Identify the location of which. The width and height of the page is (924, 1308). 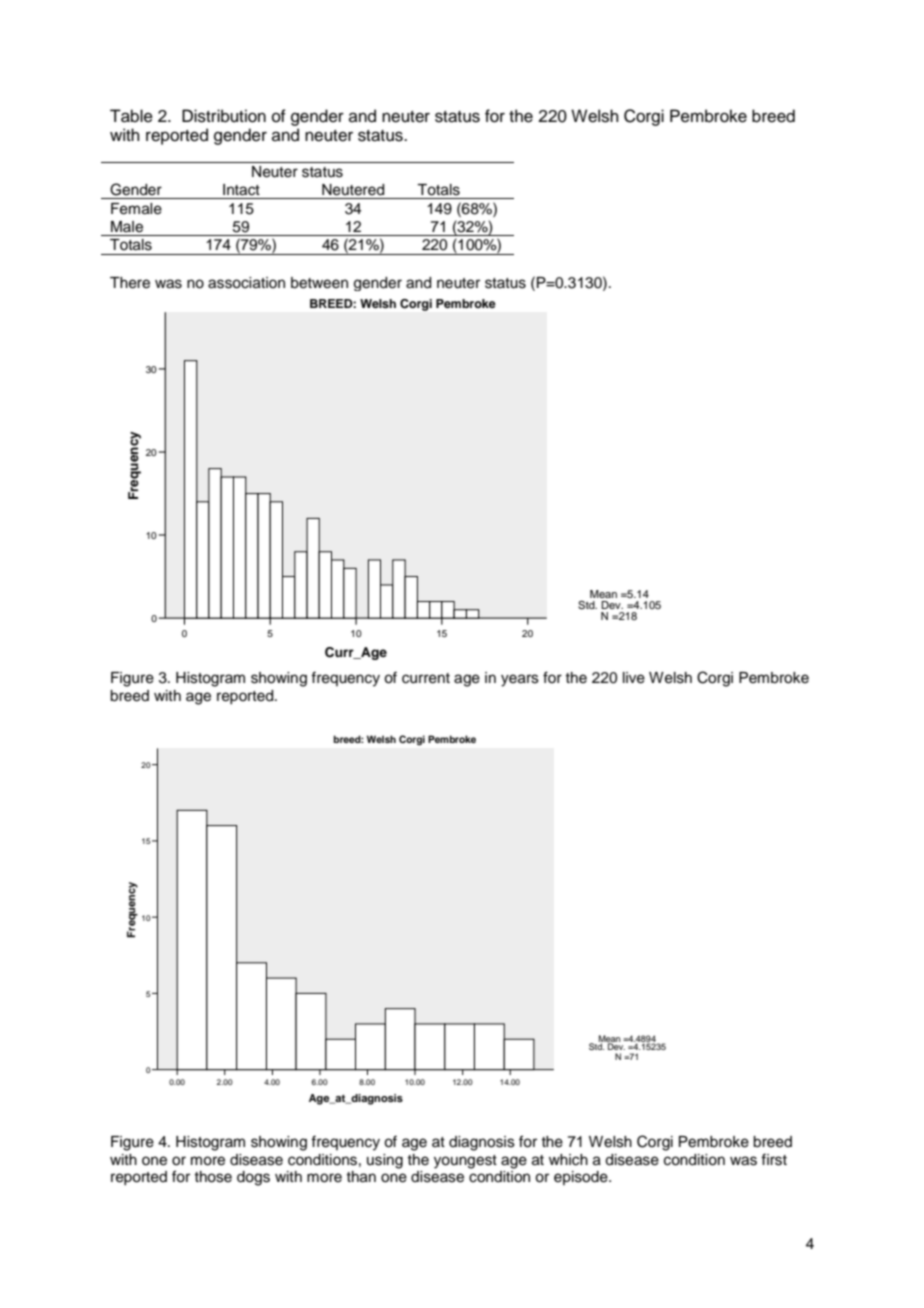
(568, 1160).
